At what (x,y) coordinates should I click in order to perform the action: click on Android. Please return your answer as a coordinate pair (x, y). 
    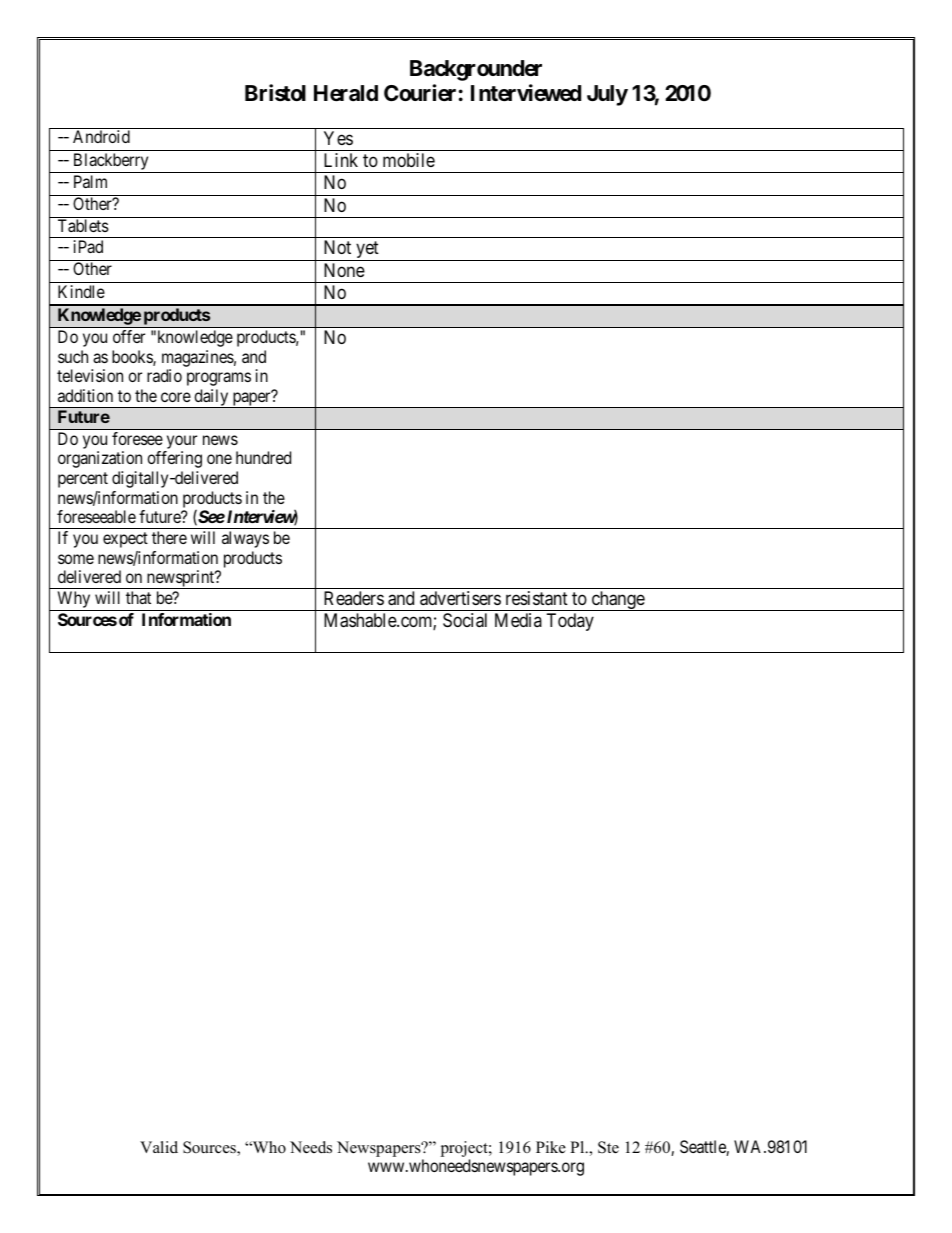
    Looking at the image, I should click on (101, 136).
